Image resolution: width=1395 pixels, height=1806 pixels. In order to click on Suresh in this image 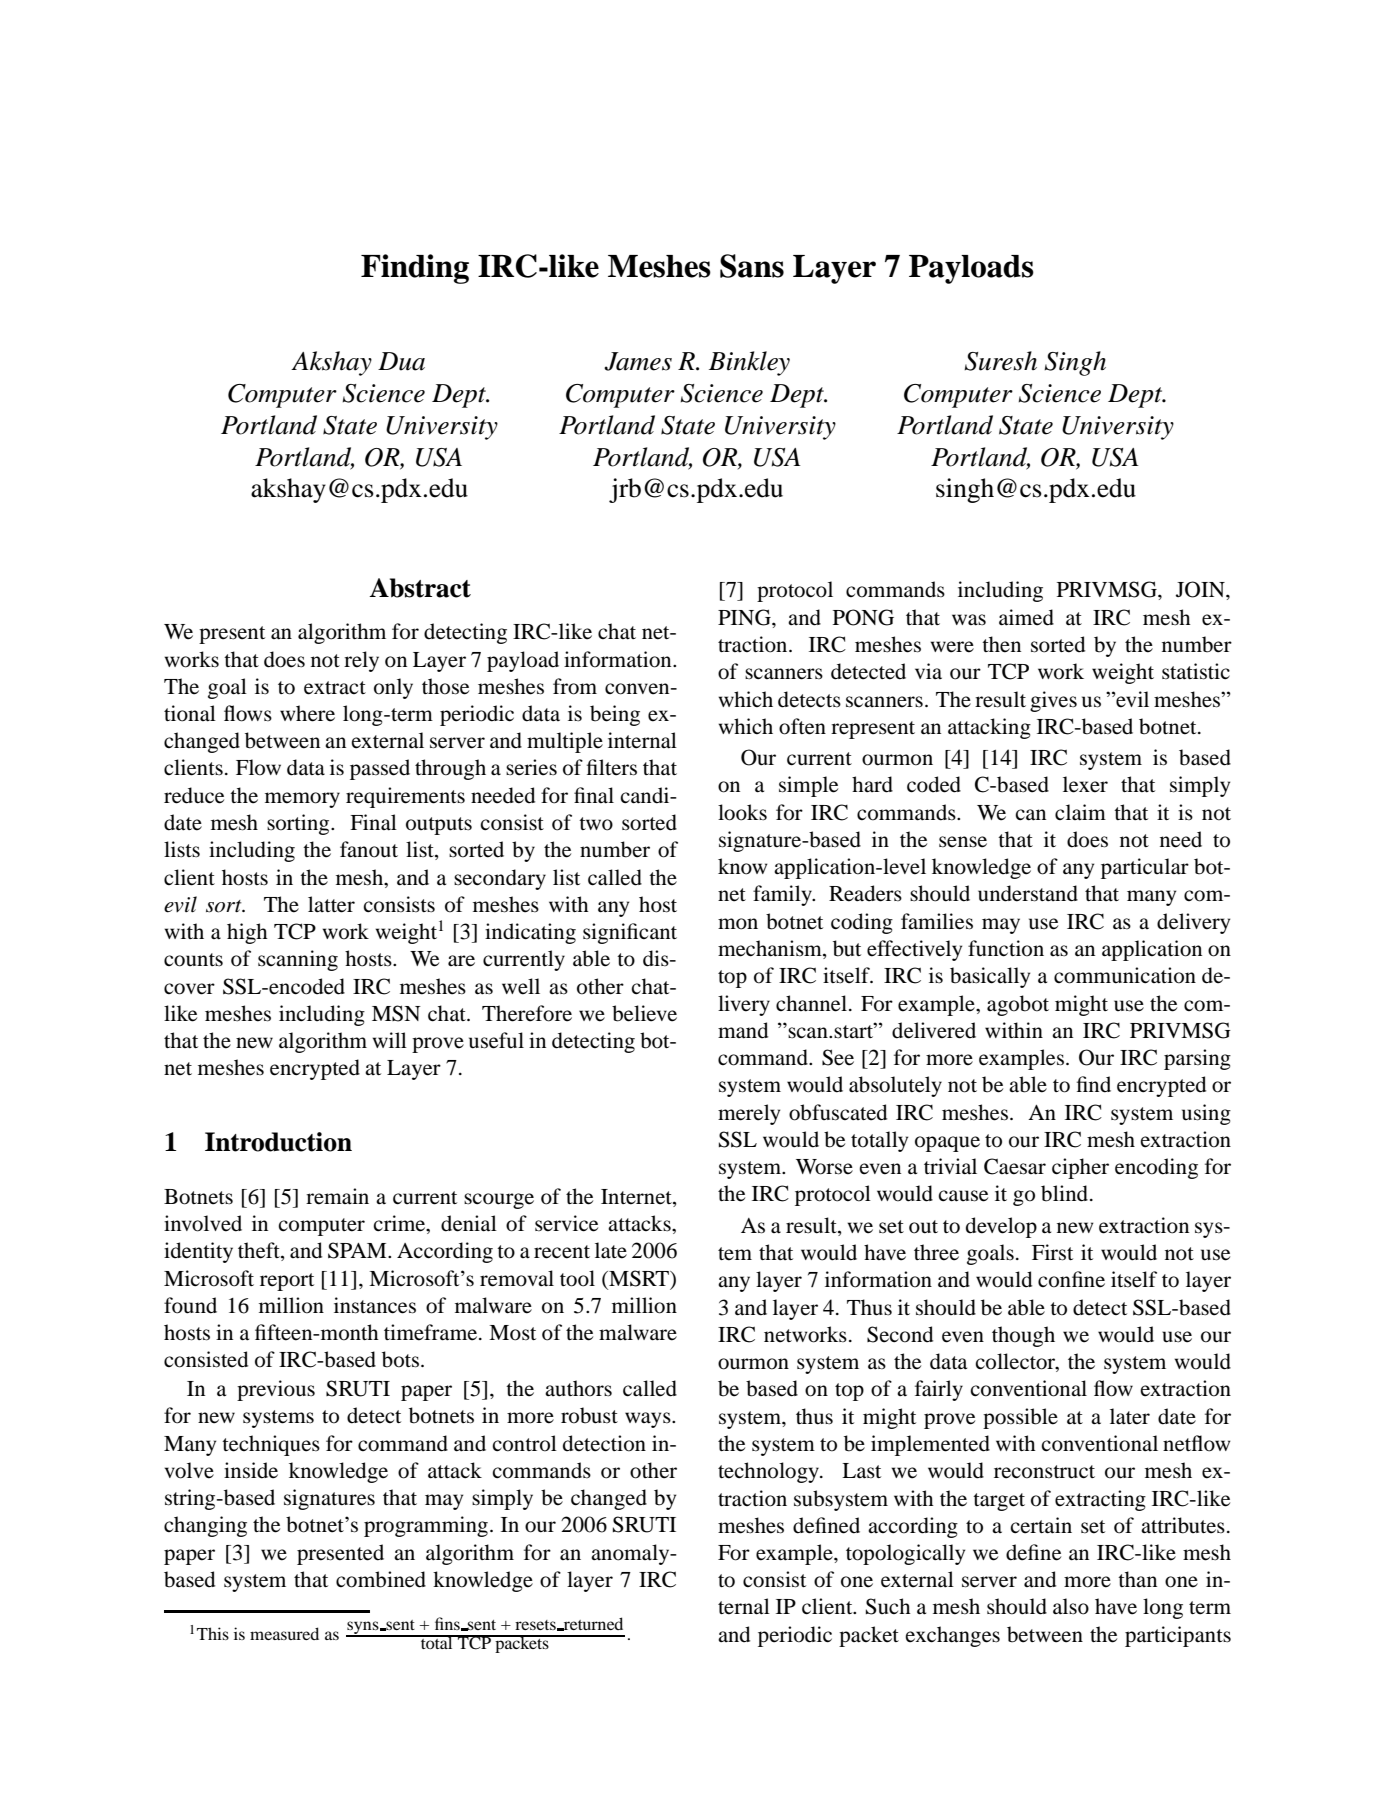, I will do `click(1001, 361)`.
